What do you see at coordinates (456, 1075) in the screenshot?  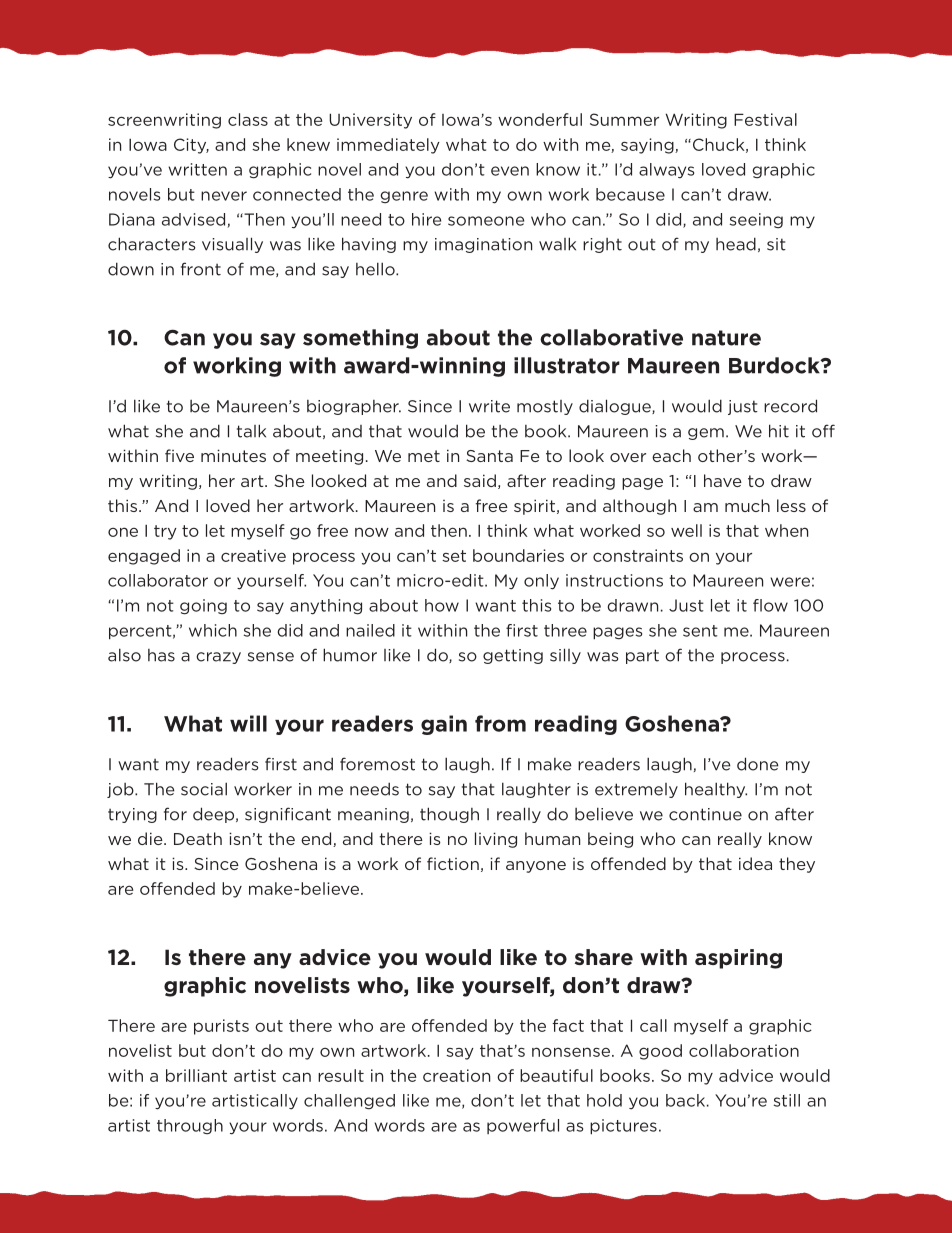 I see `creation` at bounding box center [456, 1075].
